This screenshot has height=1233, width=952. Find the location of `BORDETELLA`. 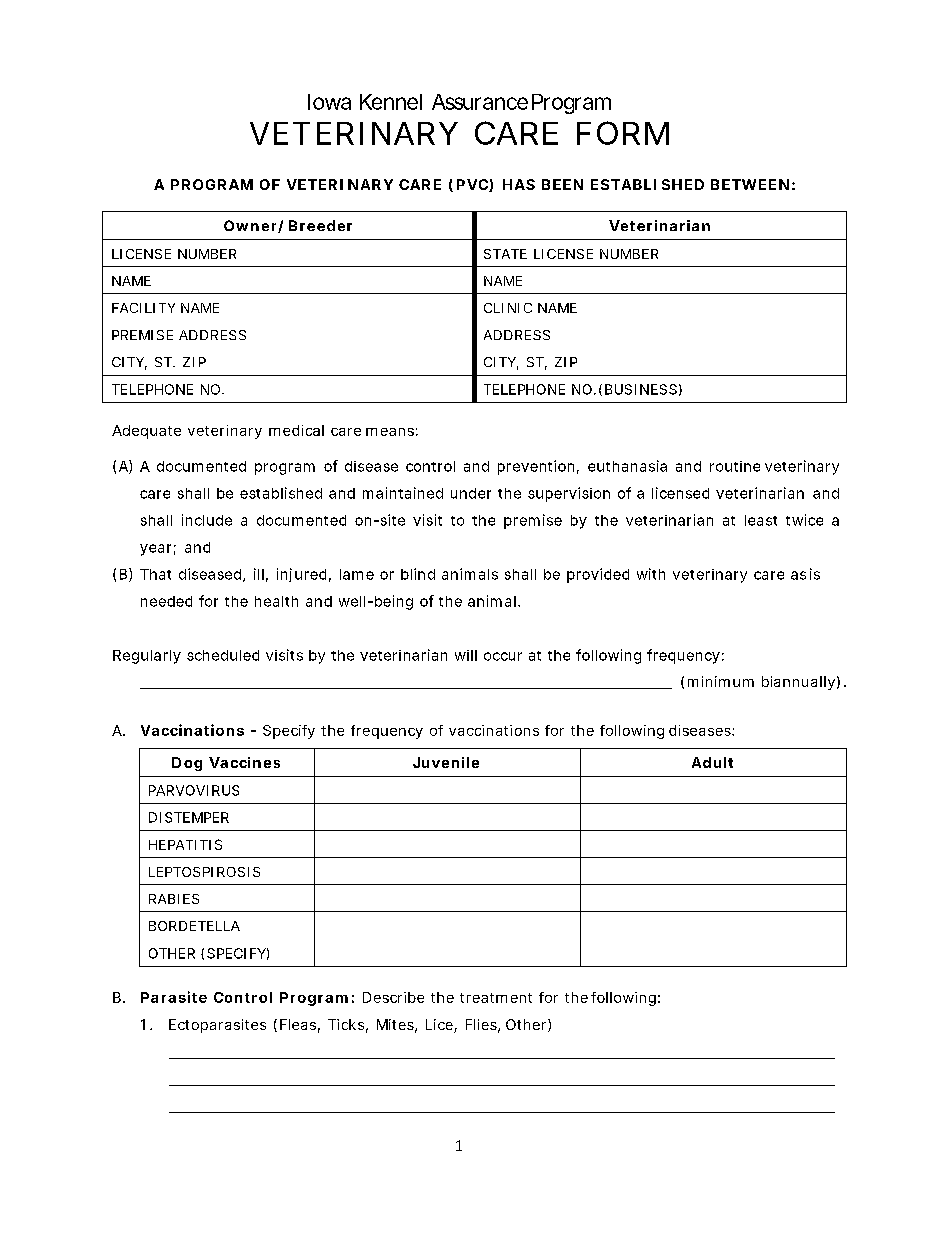

BORDETELLA is located at coordinates (194, 926).
